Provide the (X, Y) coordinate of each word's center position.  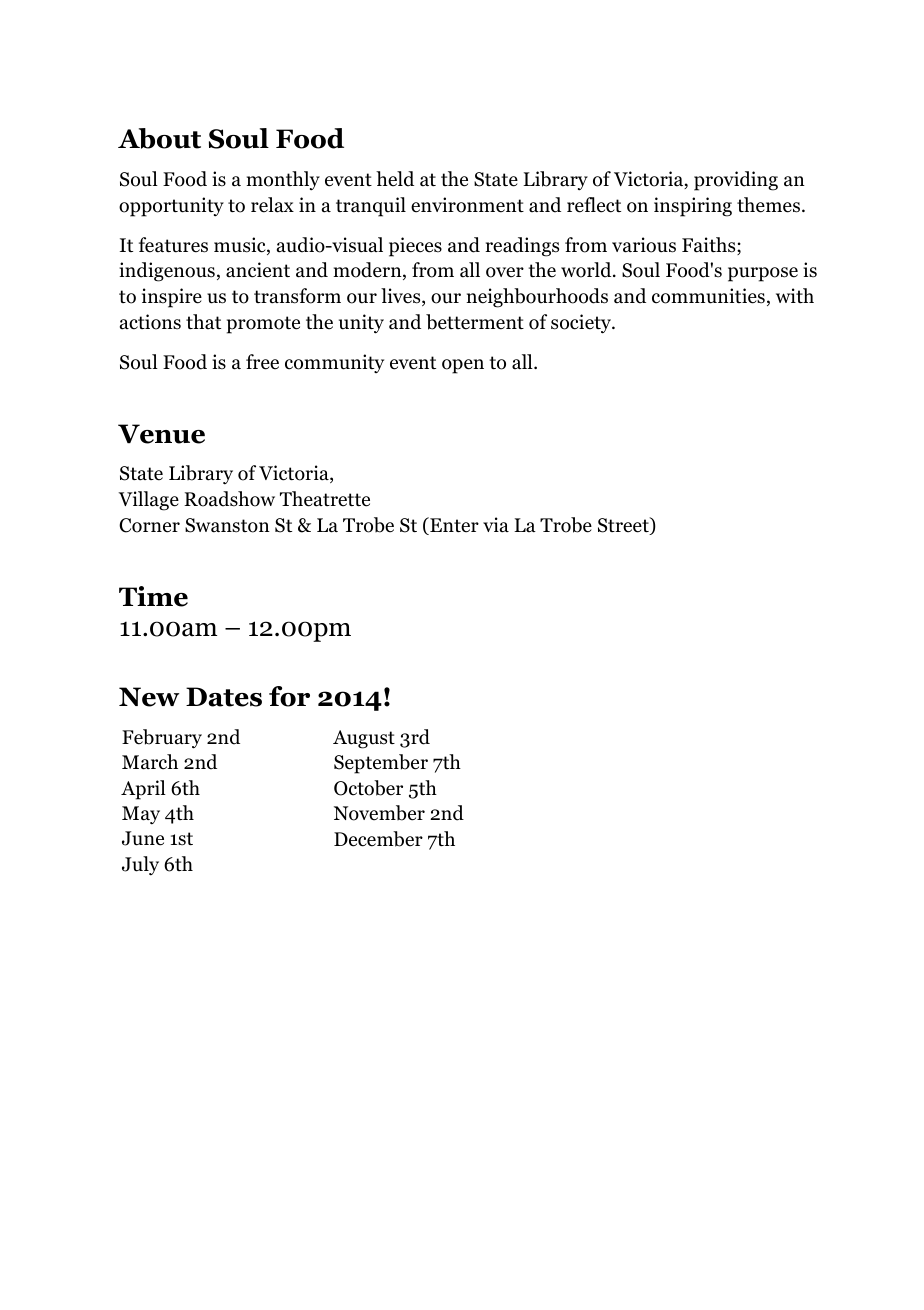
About (159, 138)
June (143, 838)
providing (736, 181)
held (395, 179)
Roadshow (229, 499)
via (496, 525)
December (378, 839)
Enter (453, 526)
